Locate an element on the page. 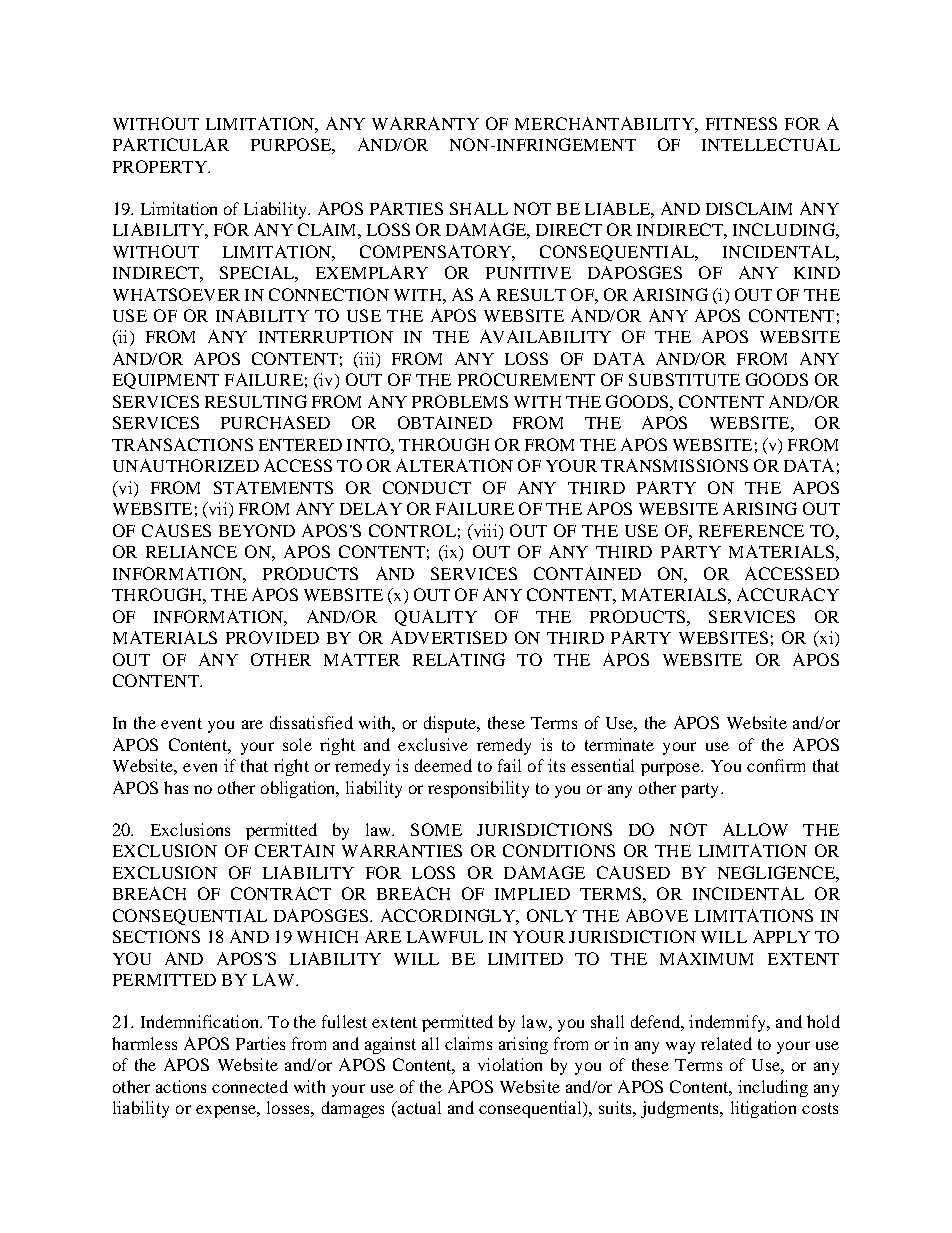 The height and width of the image is (1233, 952). WARRANTY is located at coordinates (425, 123).
